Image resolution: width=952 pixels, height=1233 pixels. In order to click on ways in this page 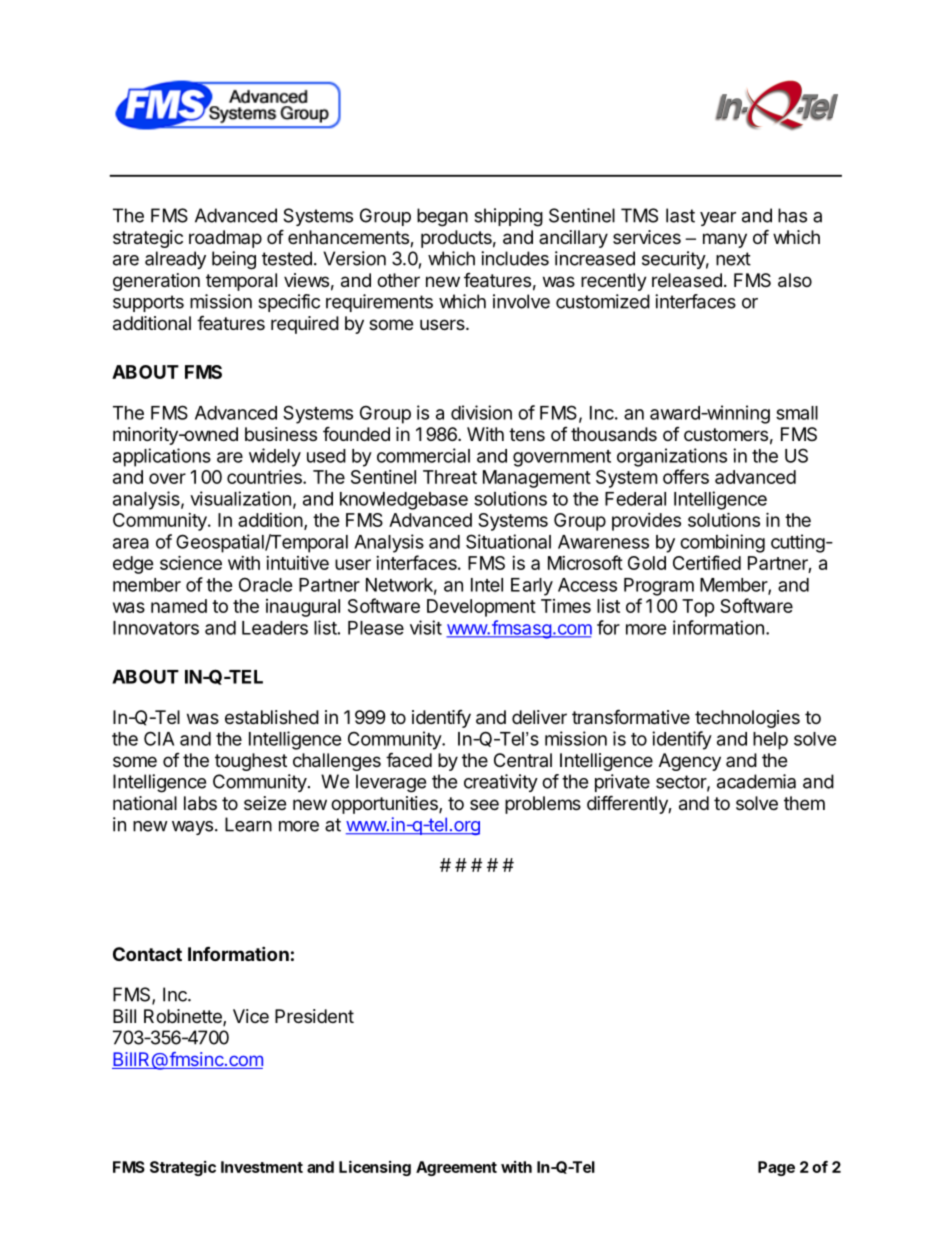, I will do `click(192, 828)`.
